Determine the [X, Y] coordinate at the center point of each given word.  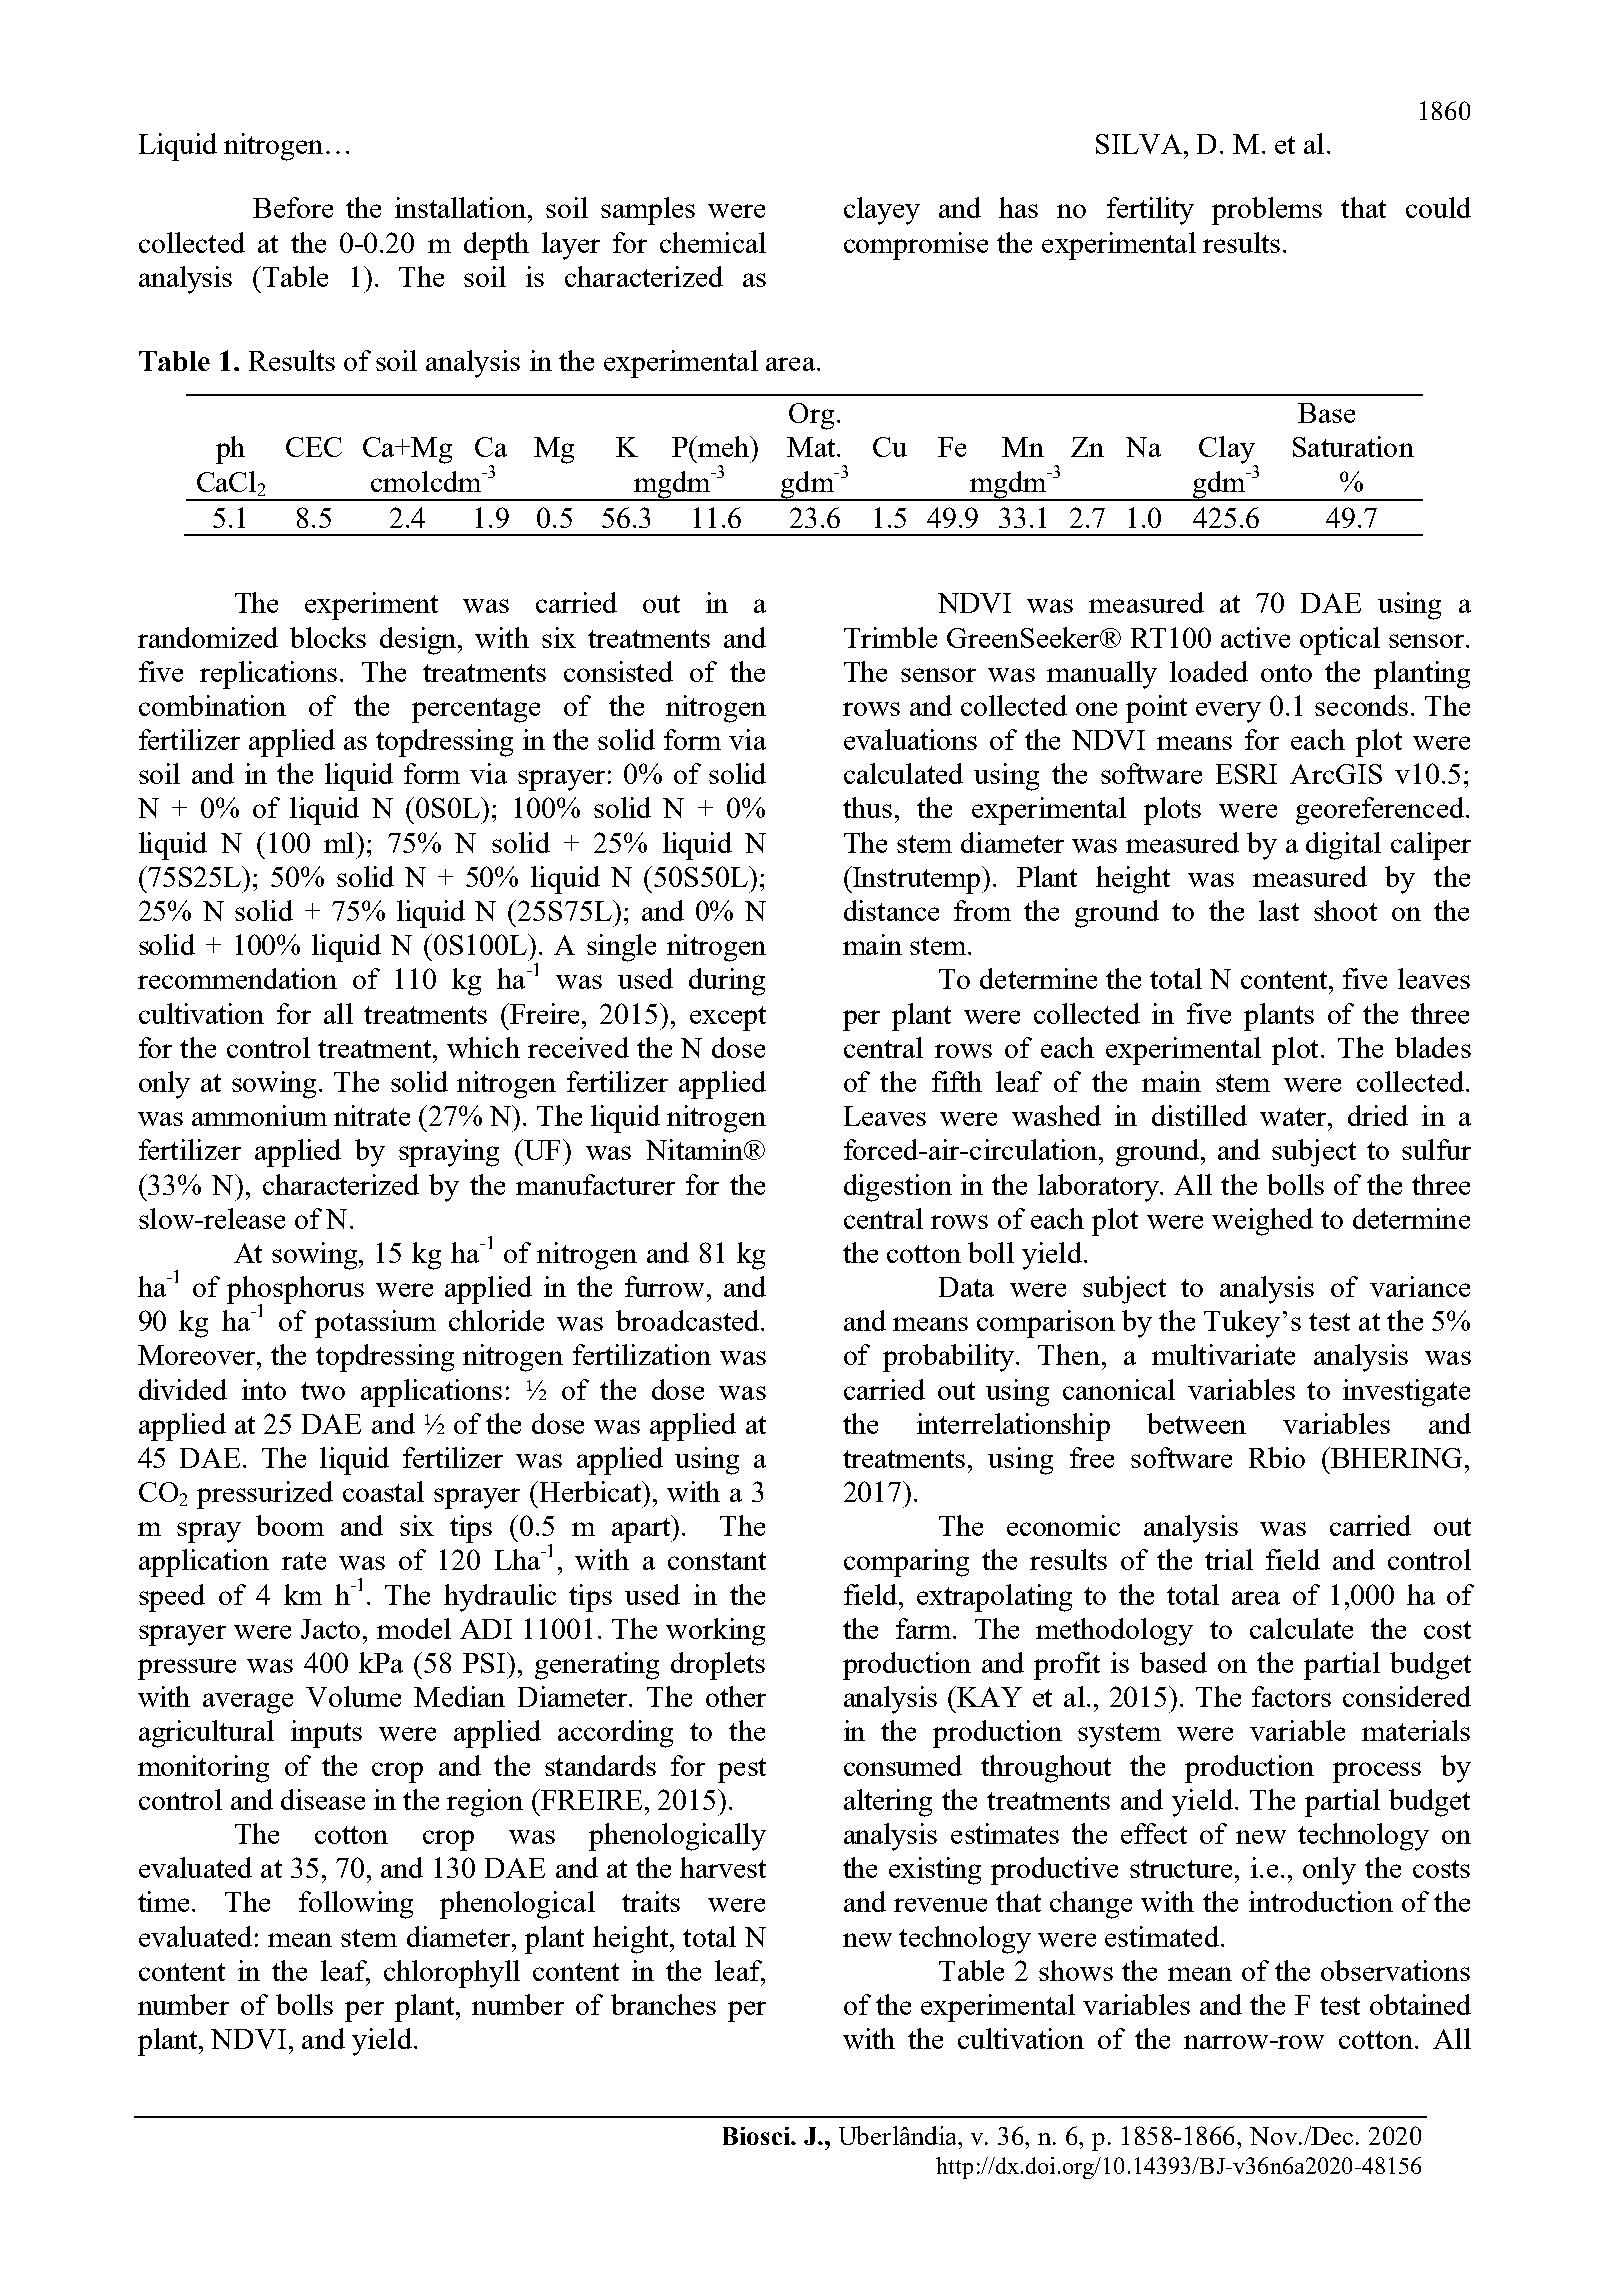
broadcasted [687, 1320]
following [356, 1905]
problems [1267, 211]
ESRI [1246, 774]
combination [212, 705]
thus [867, 807]
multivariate [1223, 1354]
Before [293, 207]
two [323, 1391]
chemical [713, 242]
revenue [940, 1905]
